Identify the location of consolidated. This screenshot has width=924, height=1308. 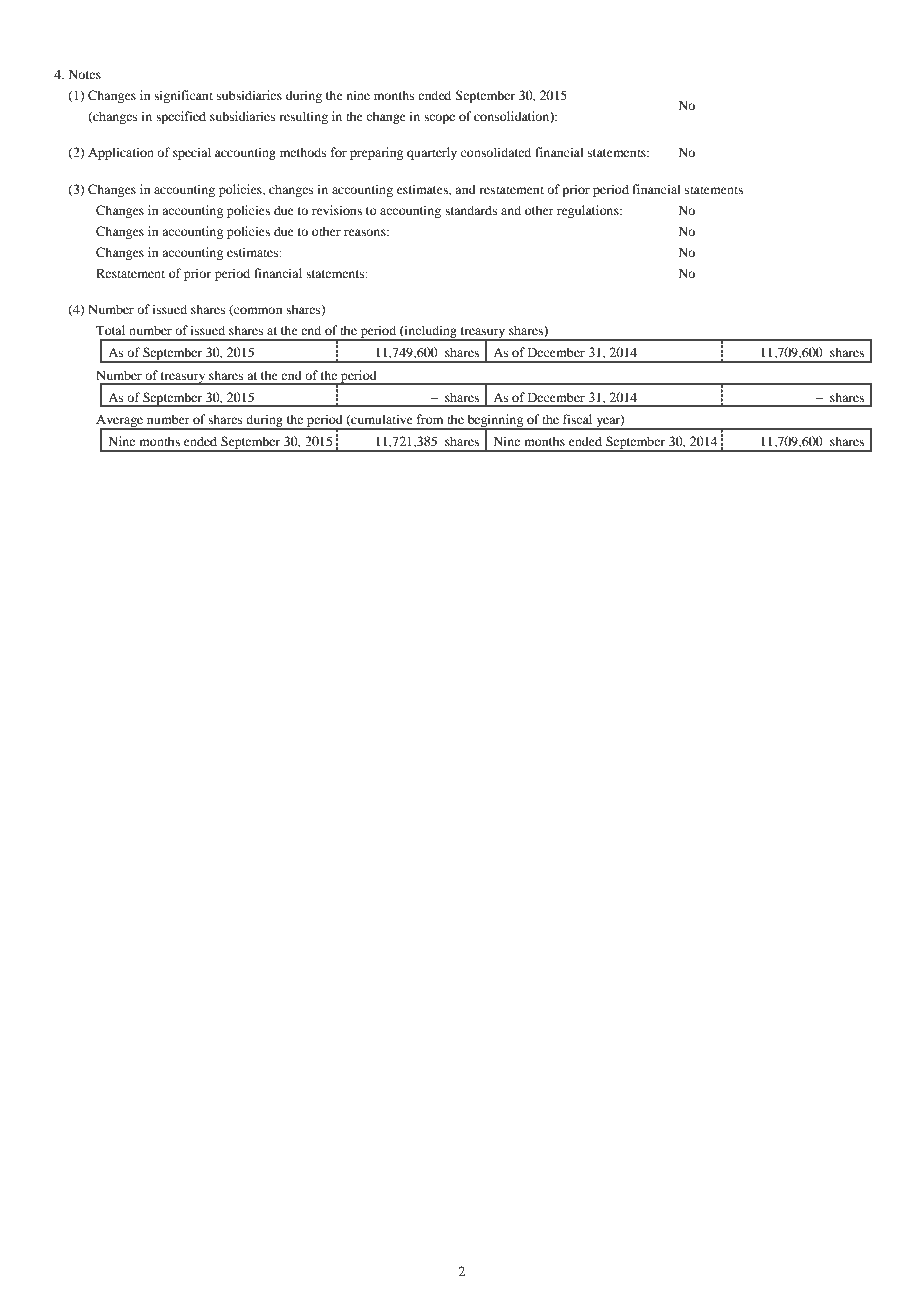
(496, 152).
